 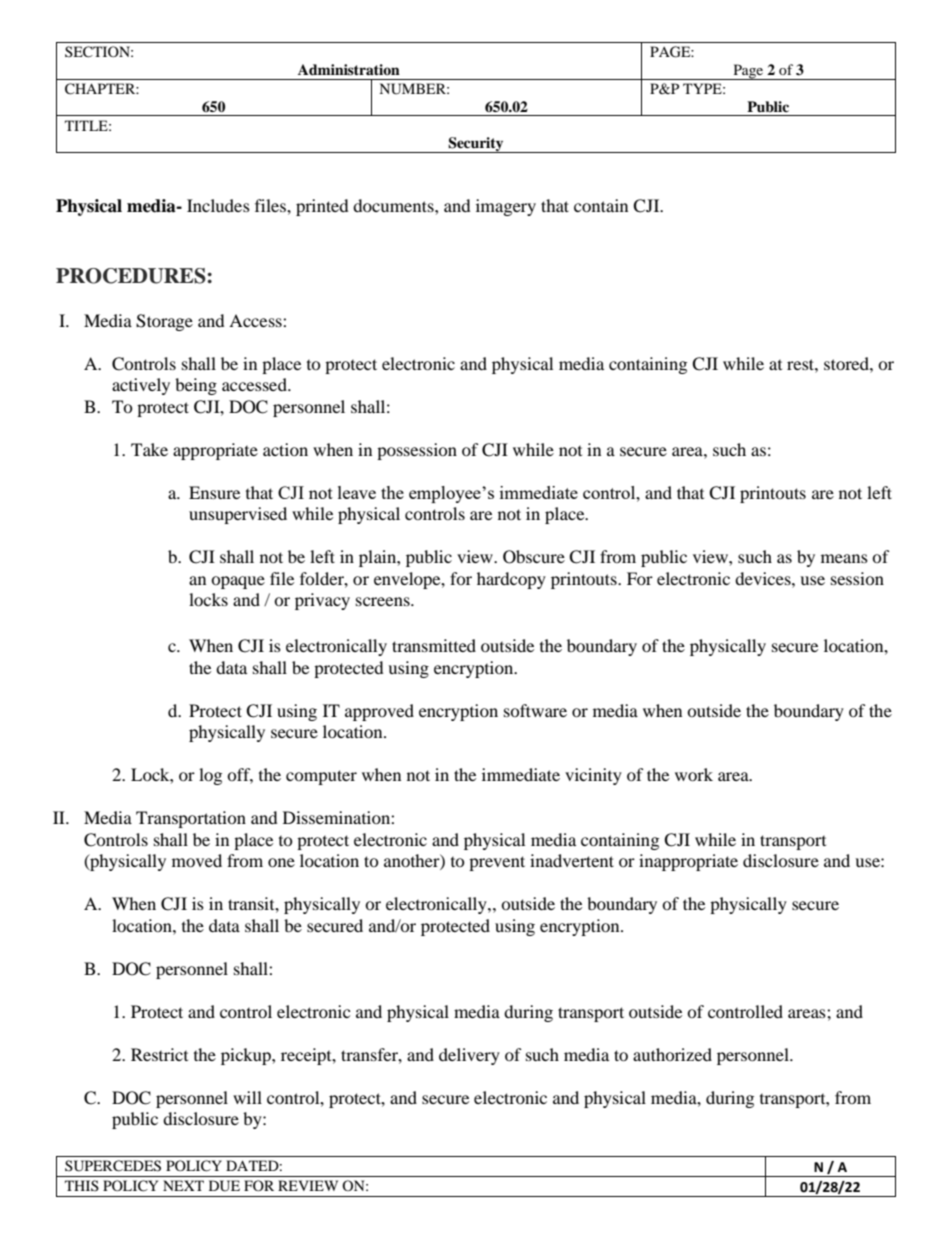 What do you see at coordinates (469, 1056) in the screenshot?
I see `delivery` at bounding box center [469, 1056].
